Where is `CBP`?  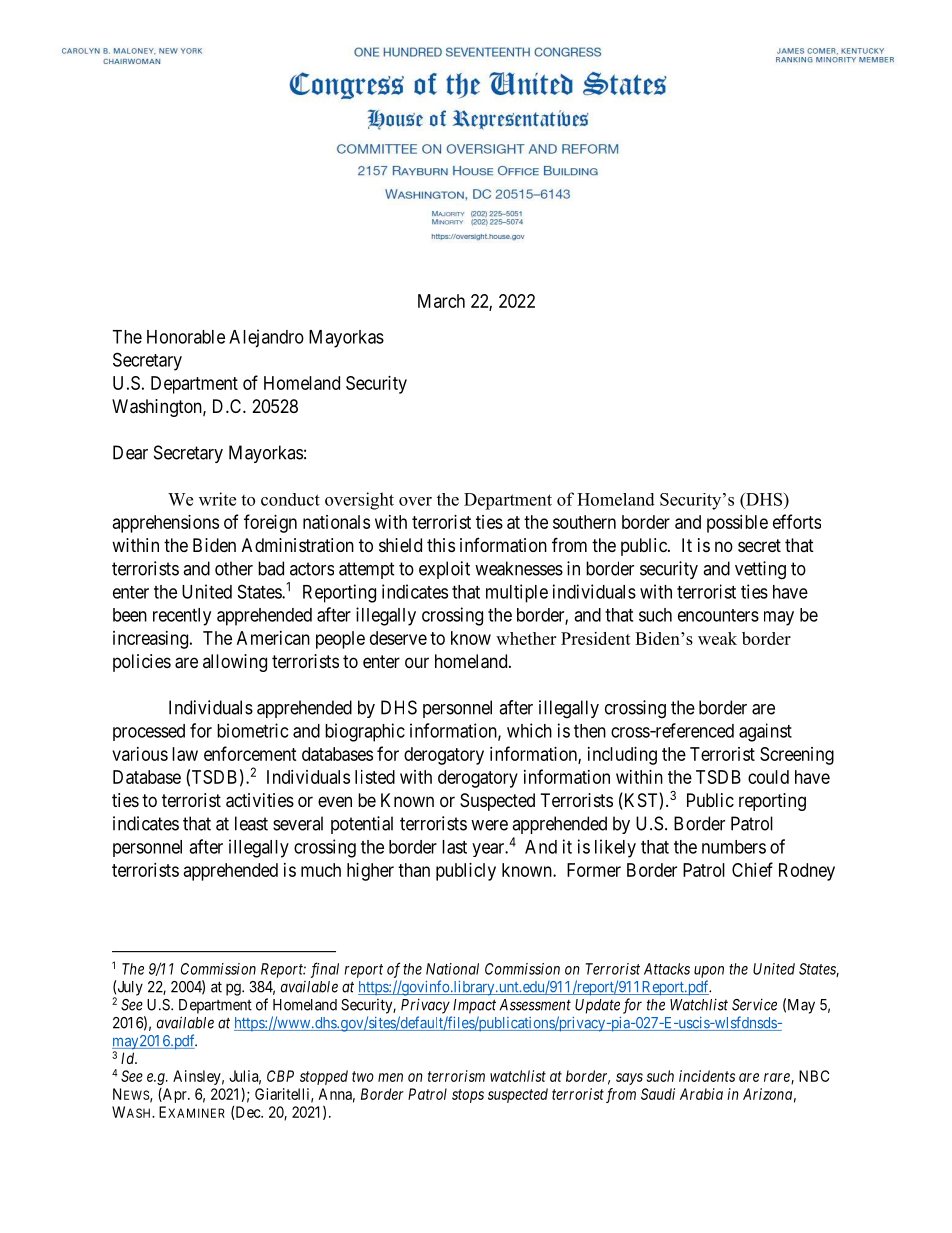 CBP is located at coordinates (280, 1076).
